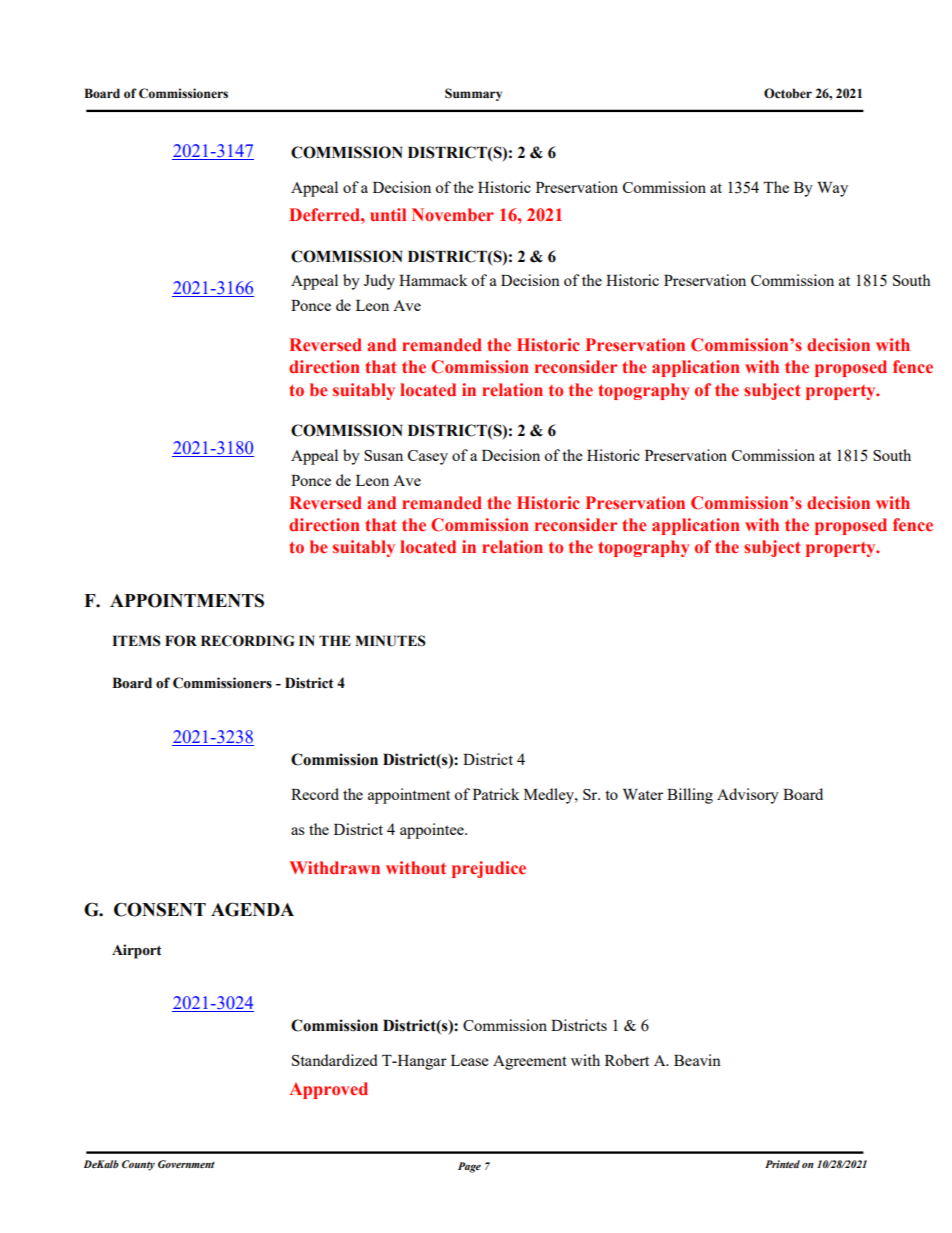  Describe the element at coordinates (186, 1164) in the screenshot. I see `Government` at that location.
